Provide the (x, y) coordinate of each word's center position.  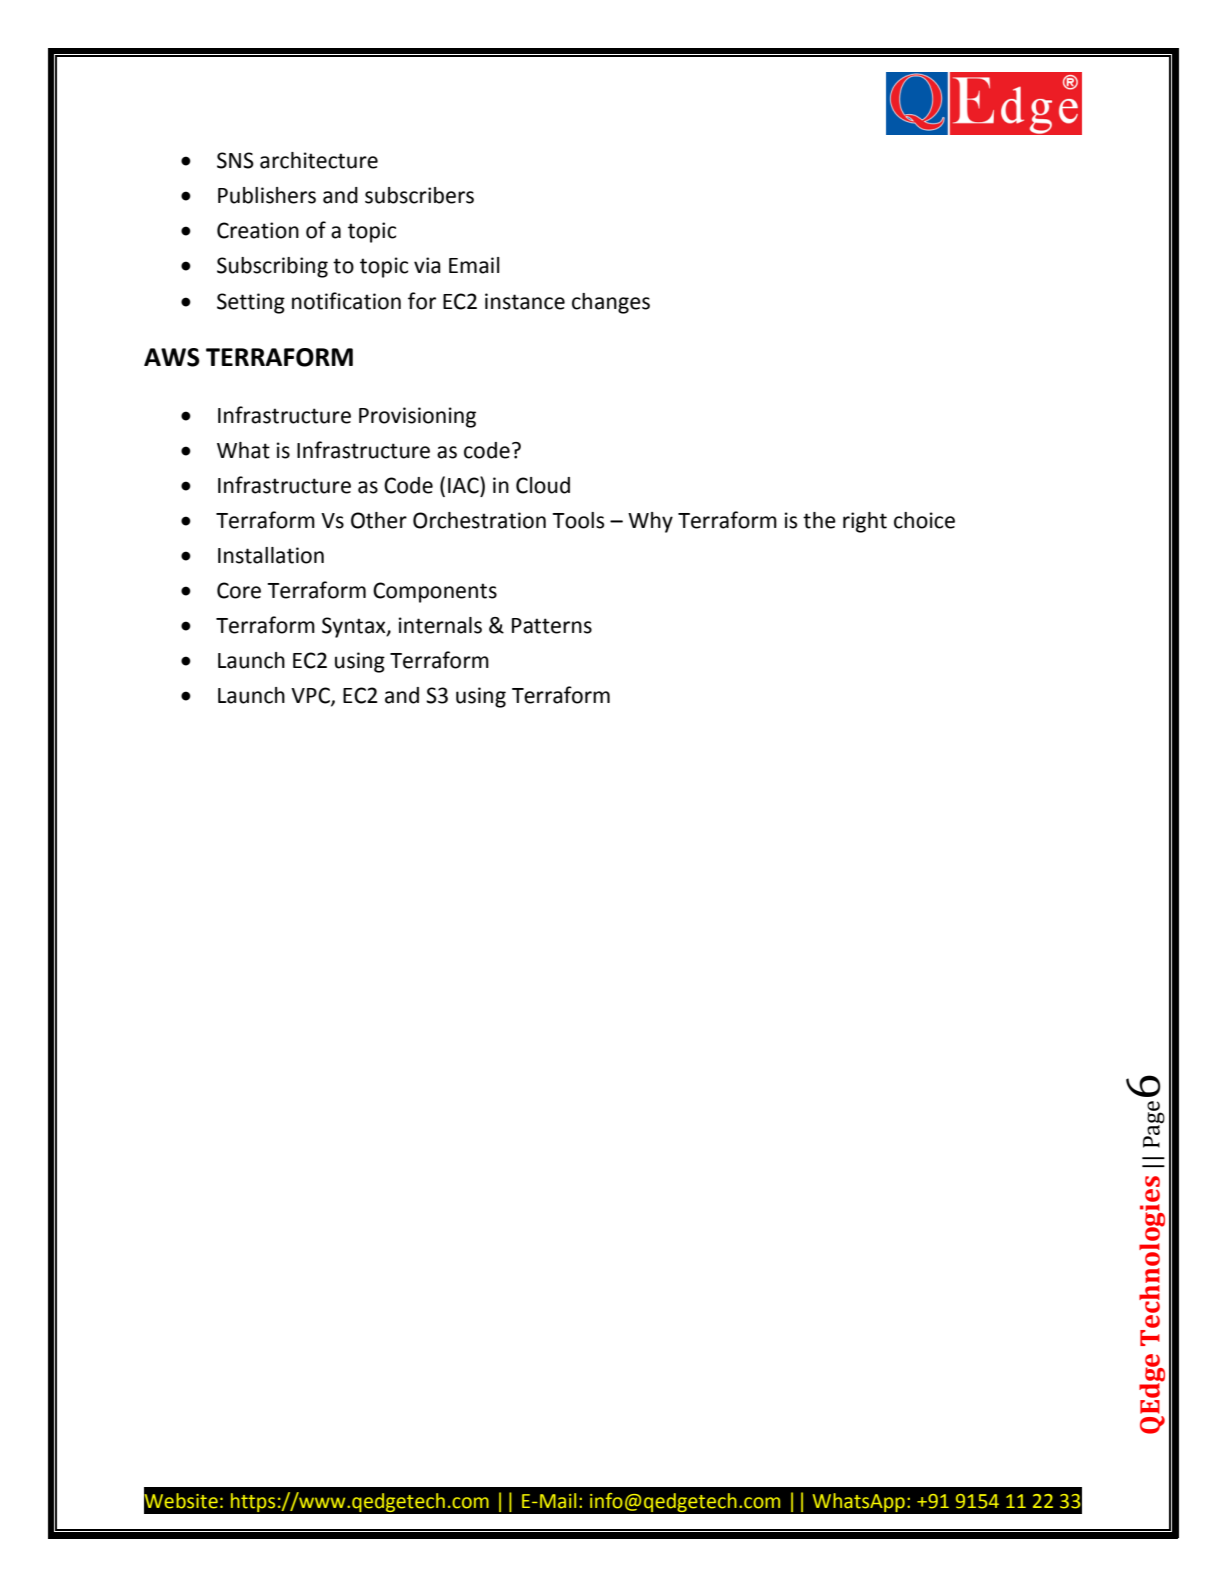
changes (611, 303)
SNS (235, 160)
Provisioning (417, 417)
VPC (311, 696)
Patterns (552, 626)
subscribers (419, 195)
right (865, 522)
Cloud (543, 485)
